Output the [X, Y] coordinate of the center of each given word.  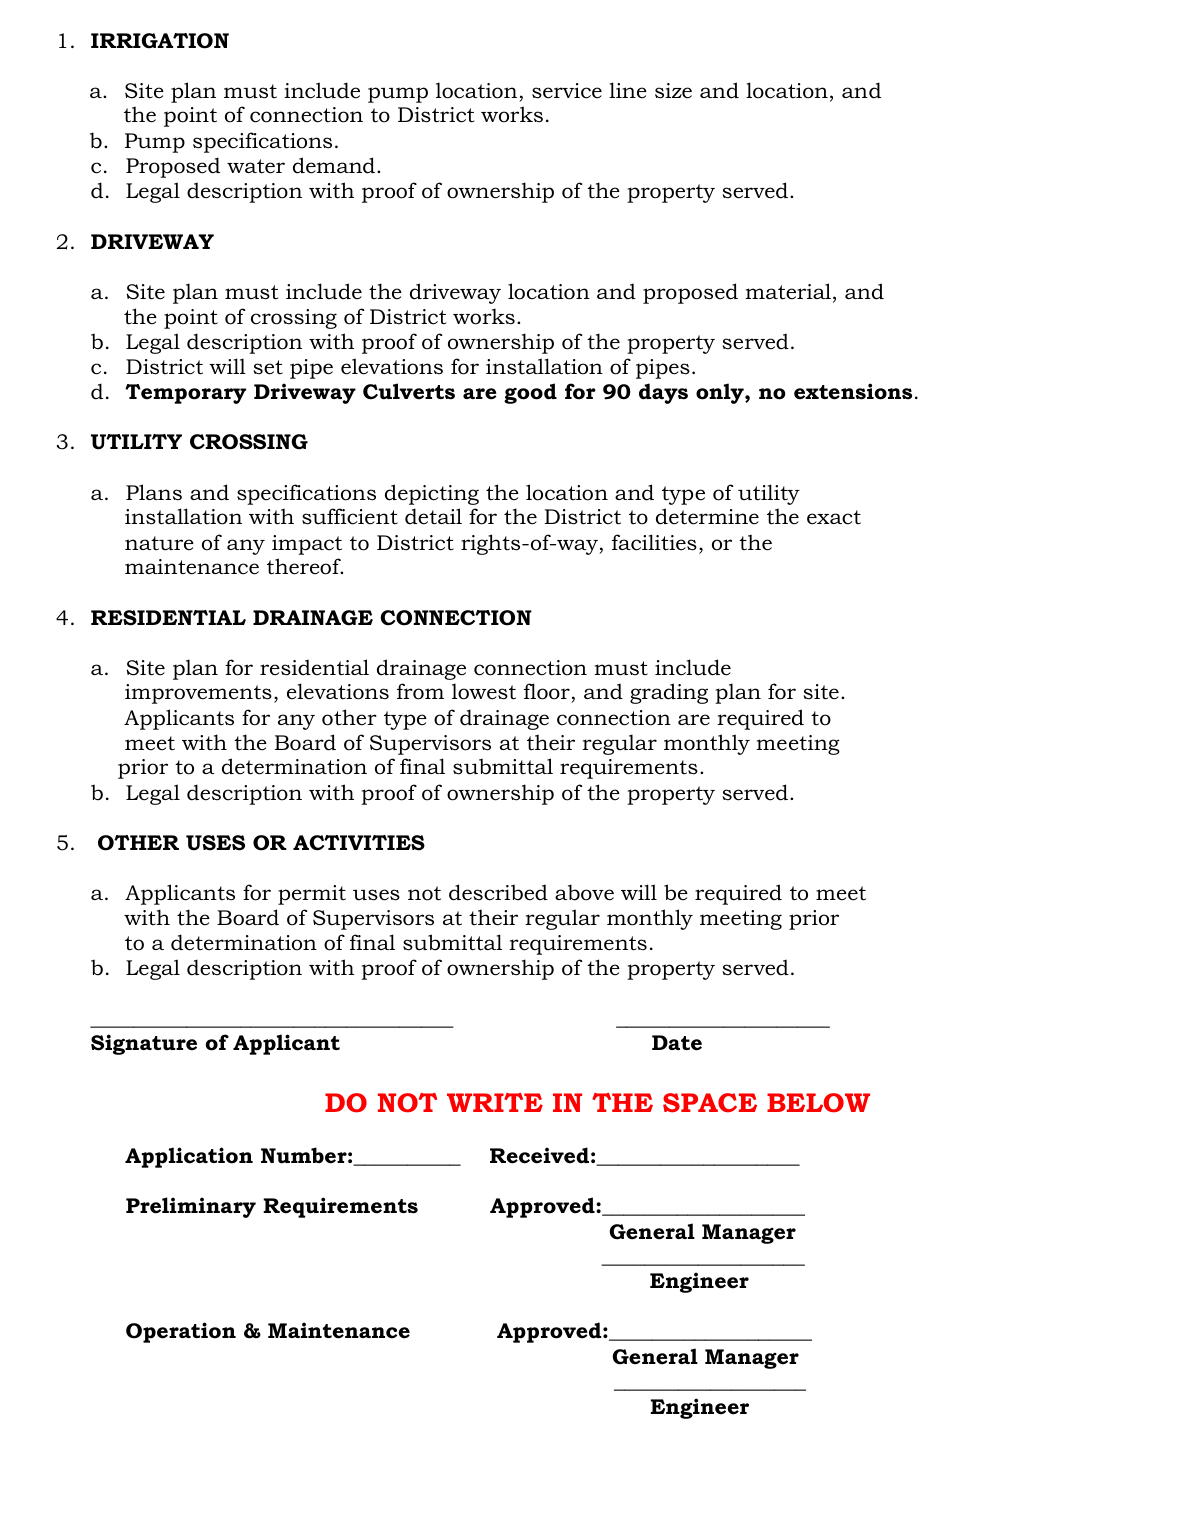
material [788, 291]
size [673, 91]
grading [669, 693]
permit [312, 895]
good [530, 393]
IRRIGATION [160, 41]
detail [433, 516]
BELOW [818, 1103]
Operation [181, 1332]
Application [189, 1157]
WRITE [495, 1102]
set [268, 367]
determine [707, 516]
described [498, 892]
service [567, 91]
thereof [305, 566]
